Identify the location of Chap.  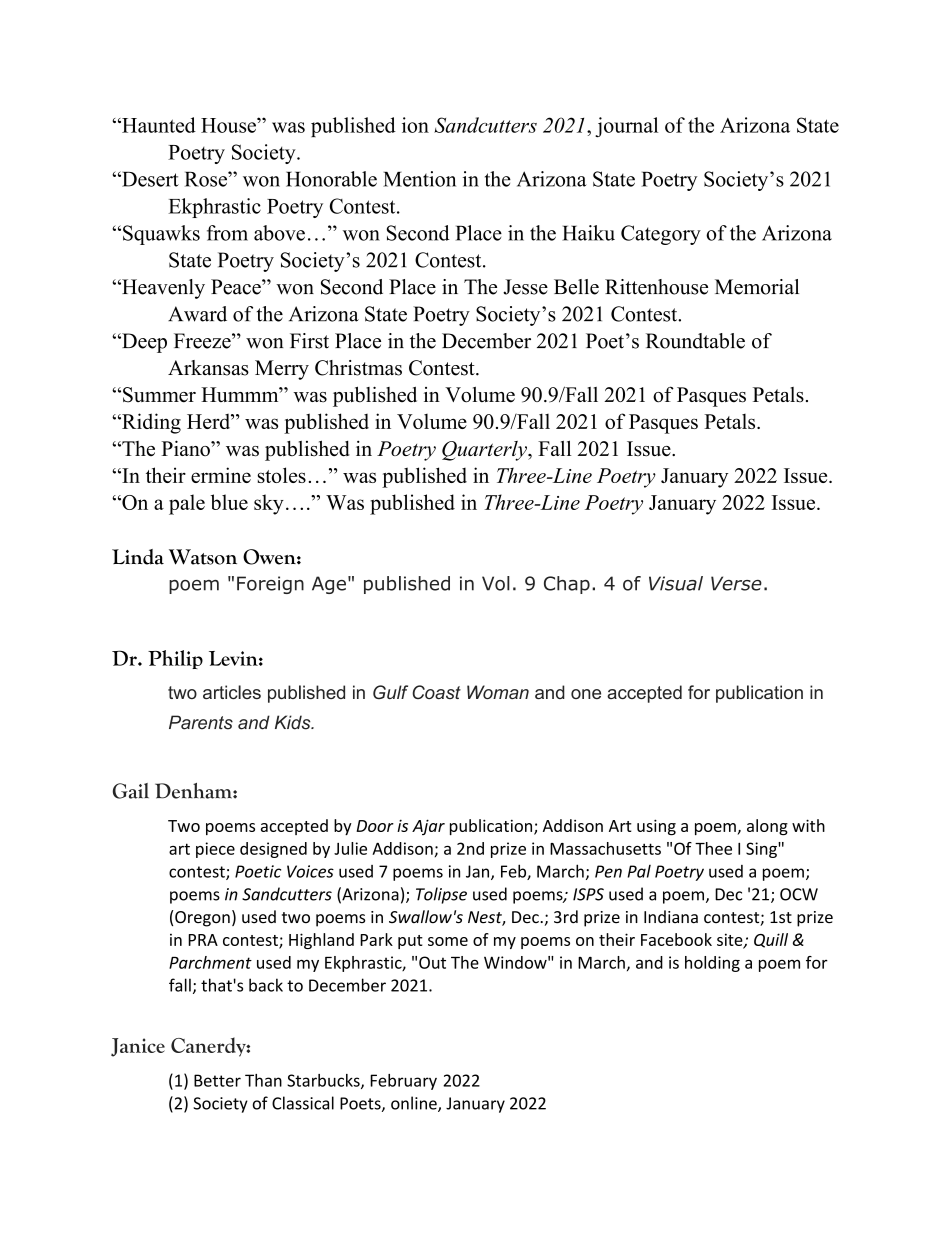
(567, 585).
